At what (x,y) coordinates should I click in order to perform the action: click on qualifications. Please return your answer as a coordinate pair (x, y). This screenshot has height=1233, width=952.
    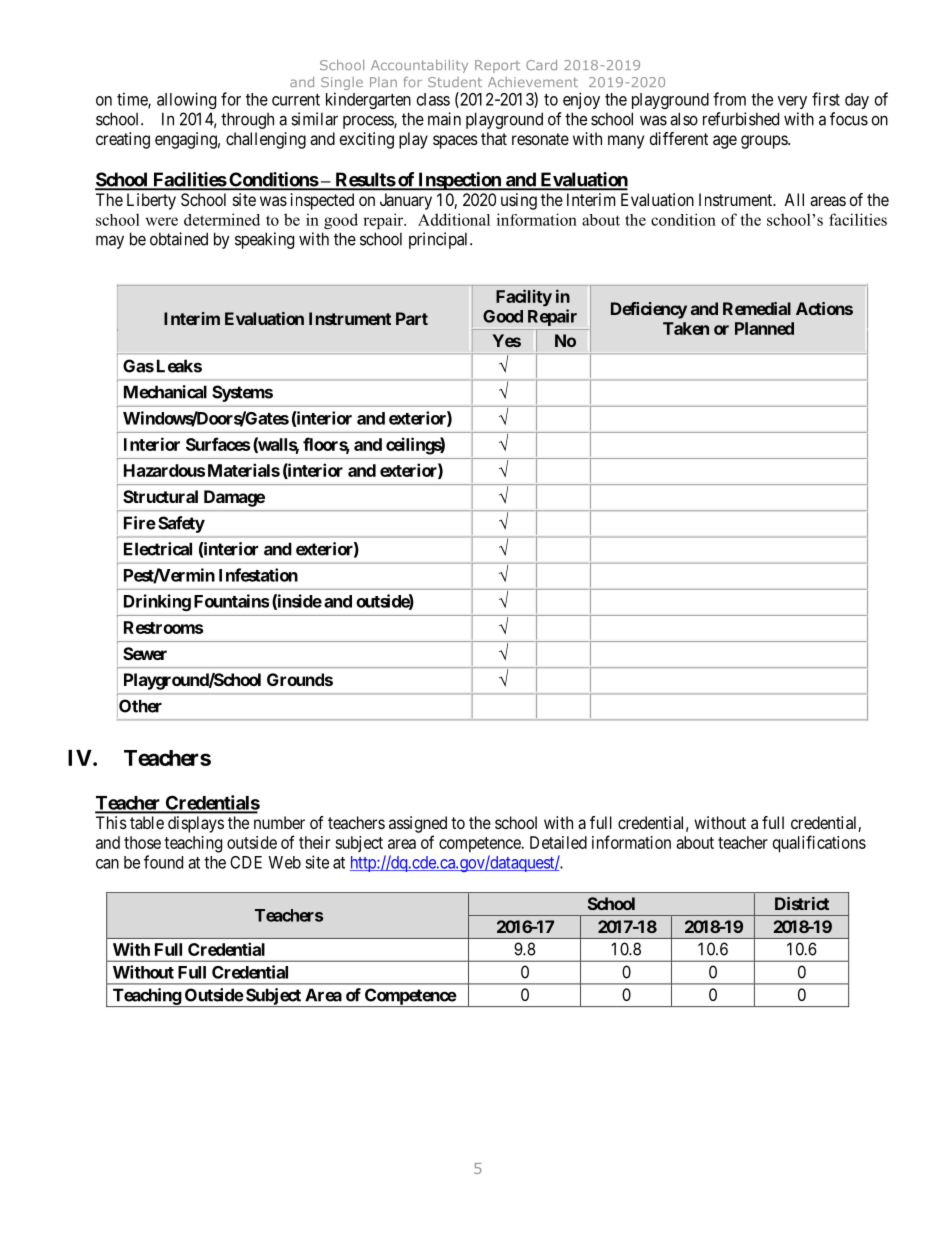
    Looking at the image, I should click on (819, 844).
